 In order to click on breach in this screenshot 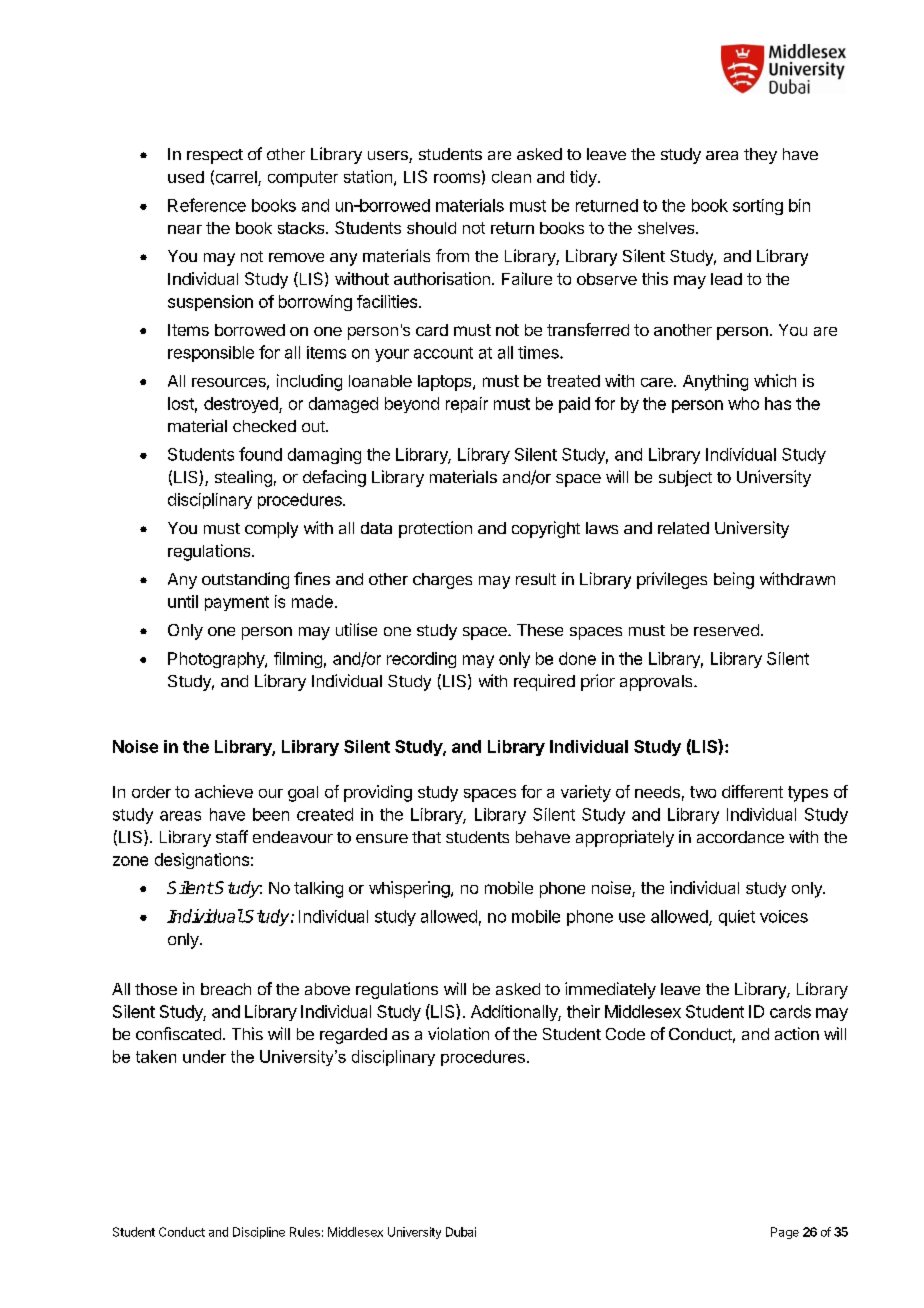, I will do `click(226, 989)`.
